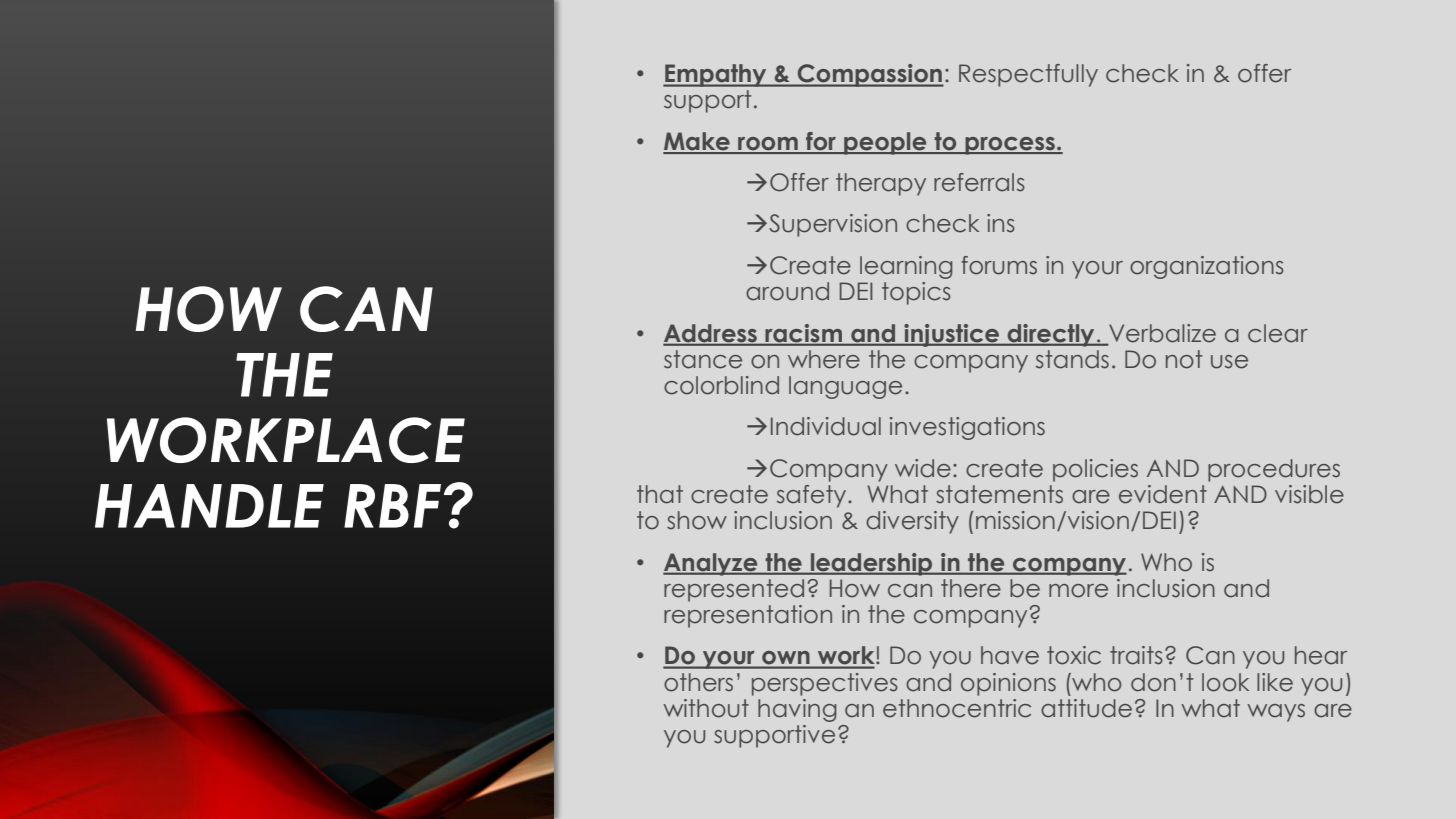 The width and height of the document is (1456, 819). Describe the element at coordinates (845, 387) in the document. I see `language` at that location.
